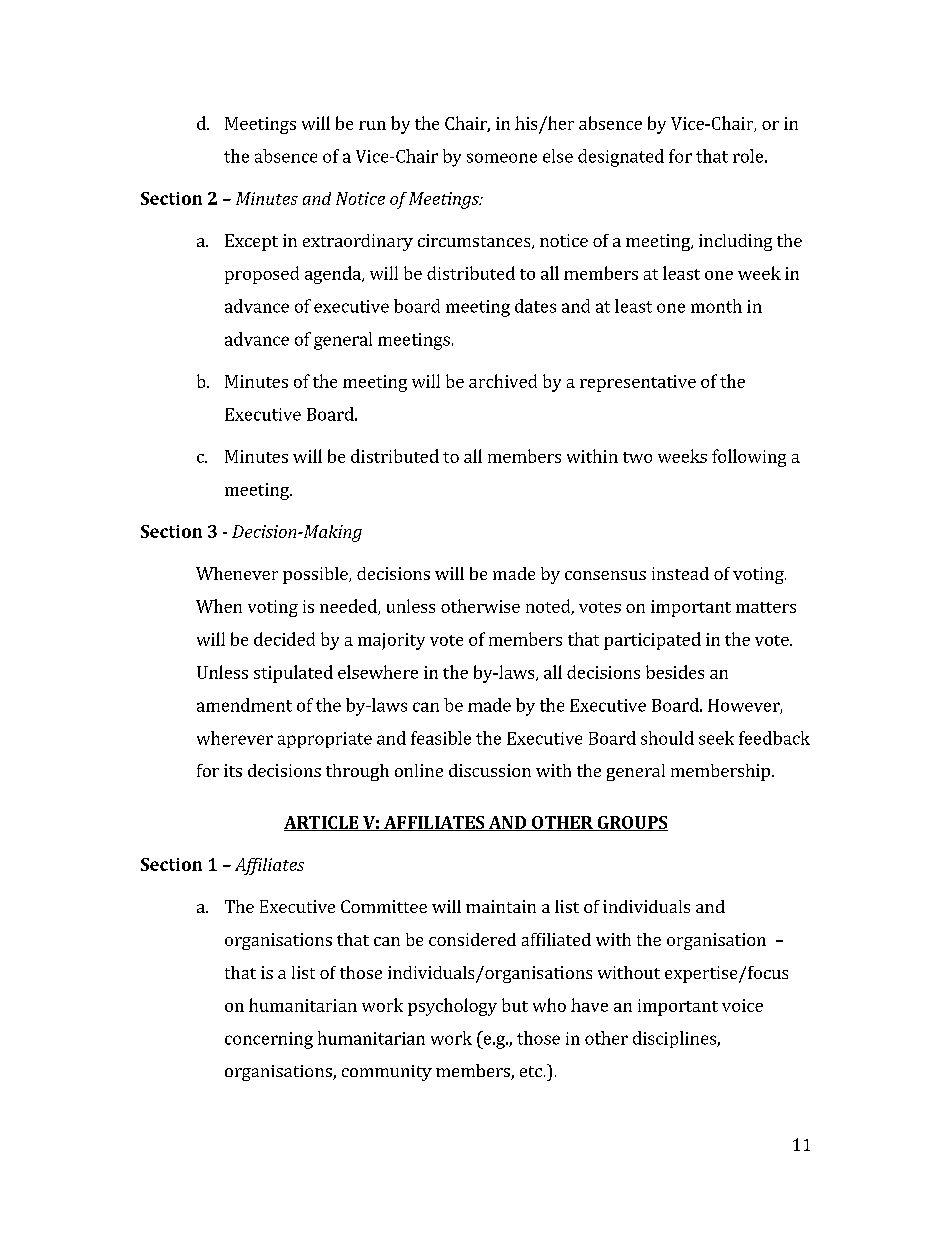  What do you see at coordinates (621, 158) in the screenshot?
I see `designated` at bounding box center [621, 158].
